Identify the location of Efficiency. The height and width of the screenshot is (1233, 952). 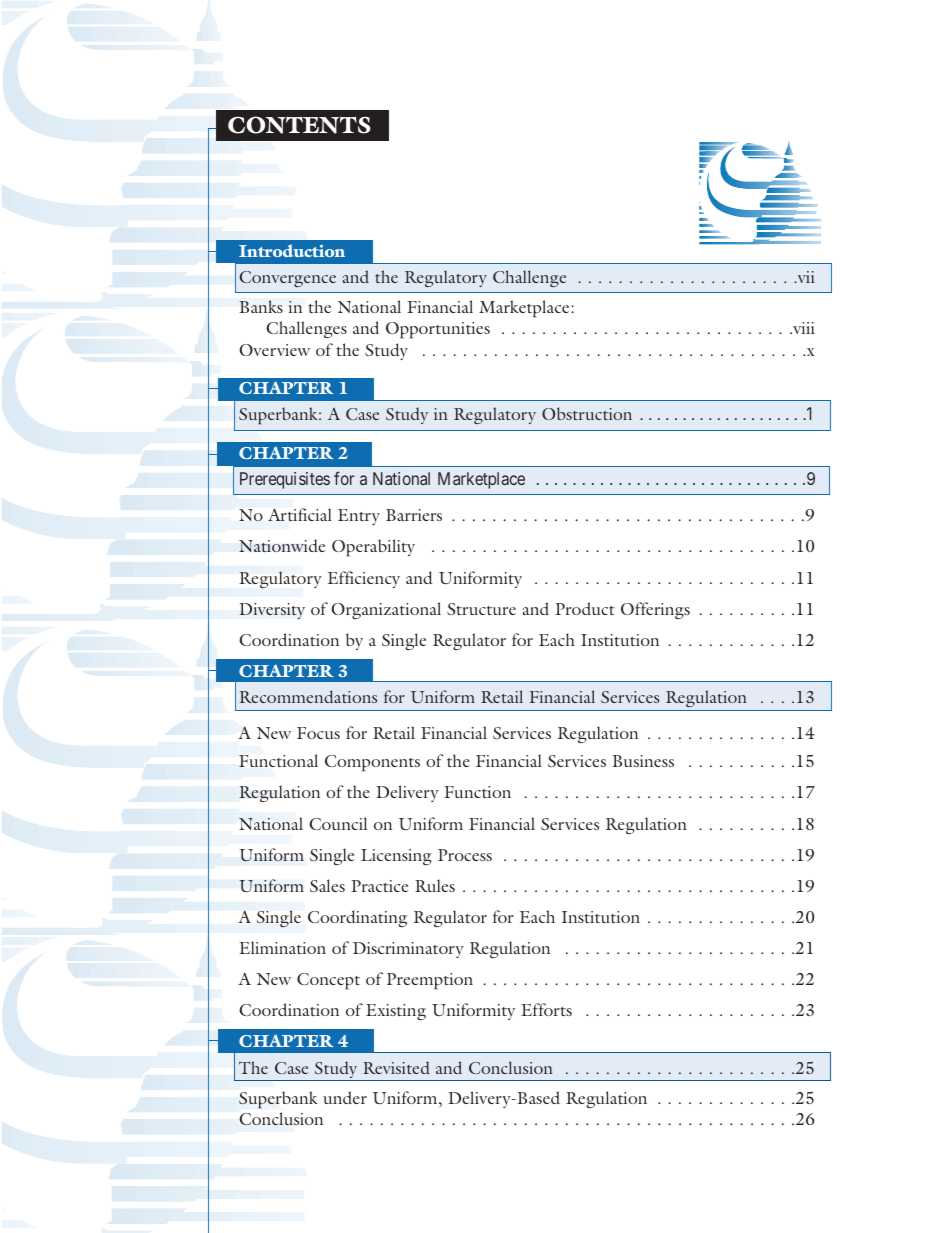
(364, 579).
